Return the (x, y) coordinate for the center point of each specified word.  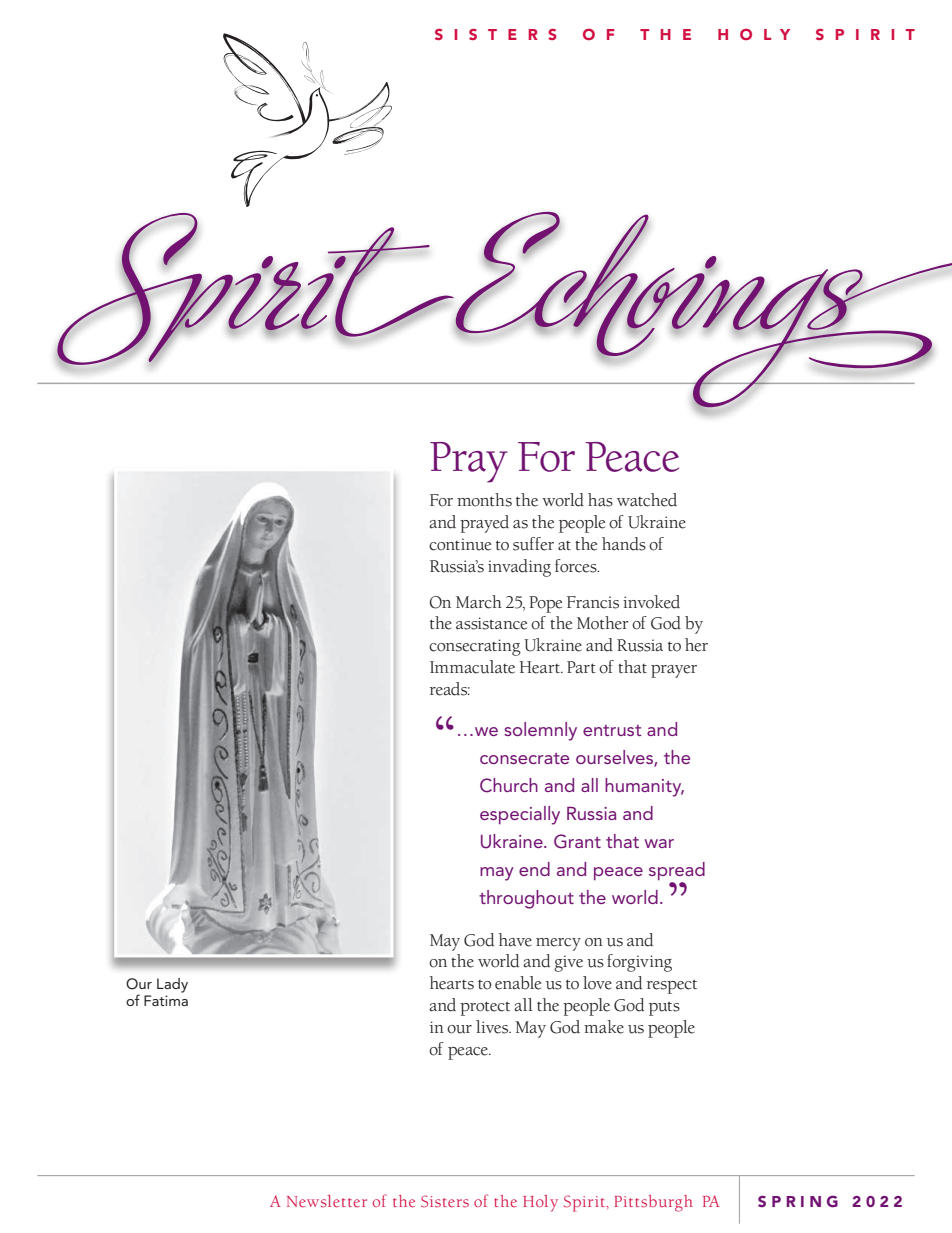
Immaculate (472, 667)
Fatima (166, 1000)
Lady (172, 985)
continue (460, 544)
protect (485, 1008)
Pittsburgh (653, 1203)
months (484, 500)
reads (450, 689)
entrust (612, 730)
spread (677, 872)
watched (647, 500)
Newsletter (327, 1201)
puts (664, 1008)
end (534, 869)
